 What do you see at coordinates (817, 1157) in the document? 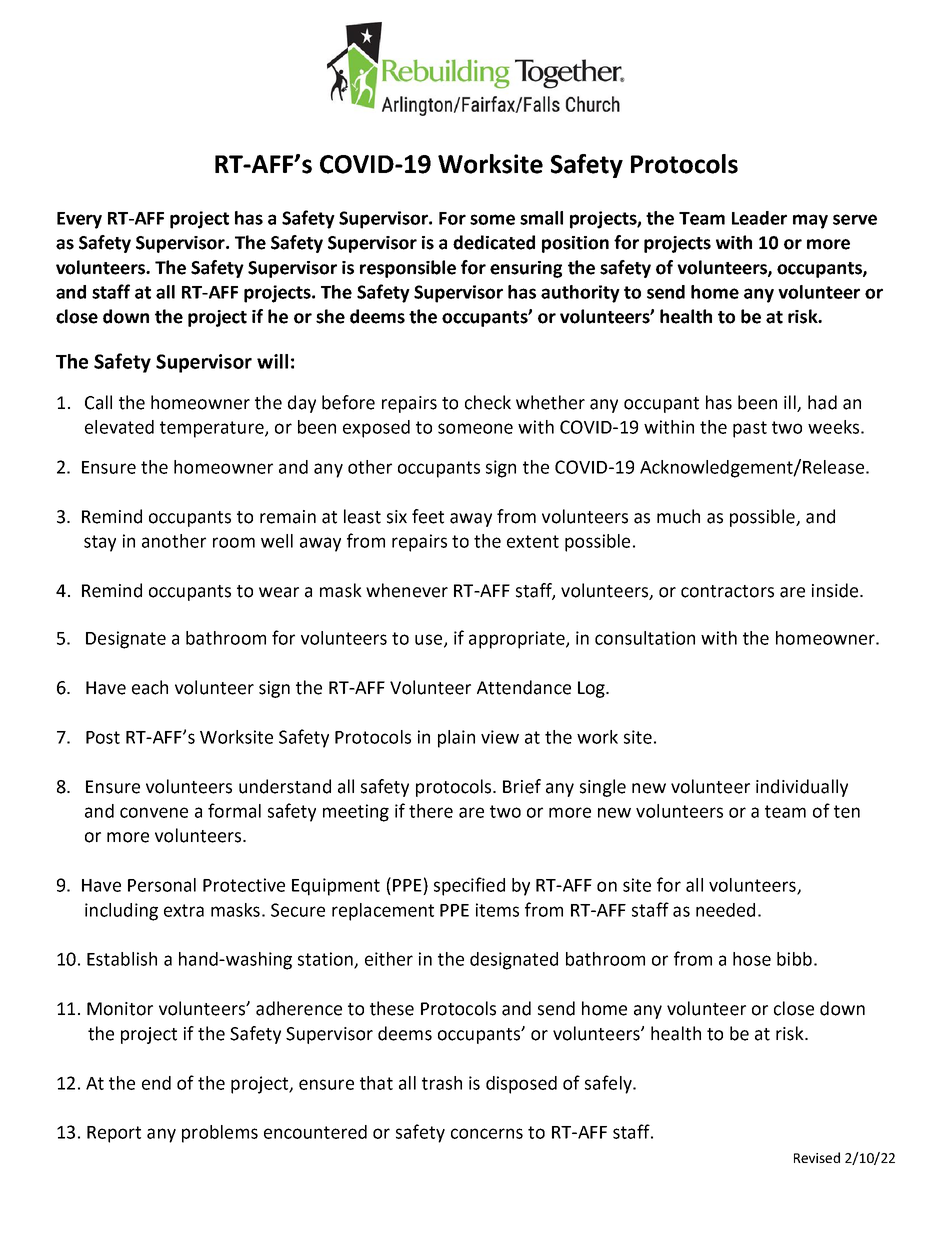
I see `Revised` at bounding box center [817, 1157].
